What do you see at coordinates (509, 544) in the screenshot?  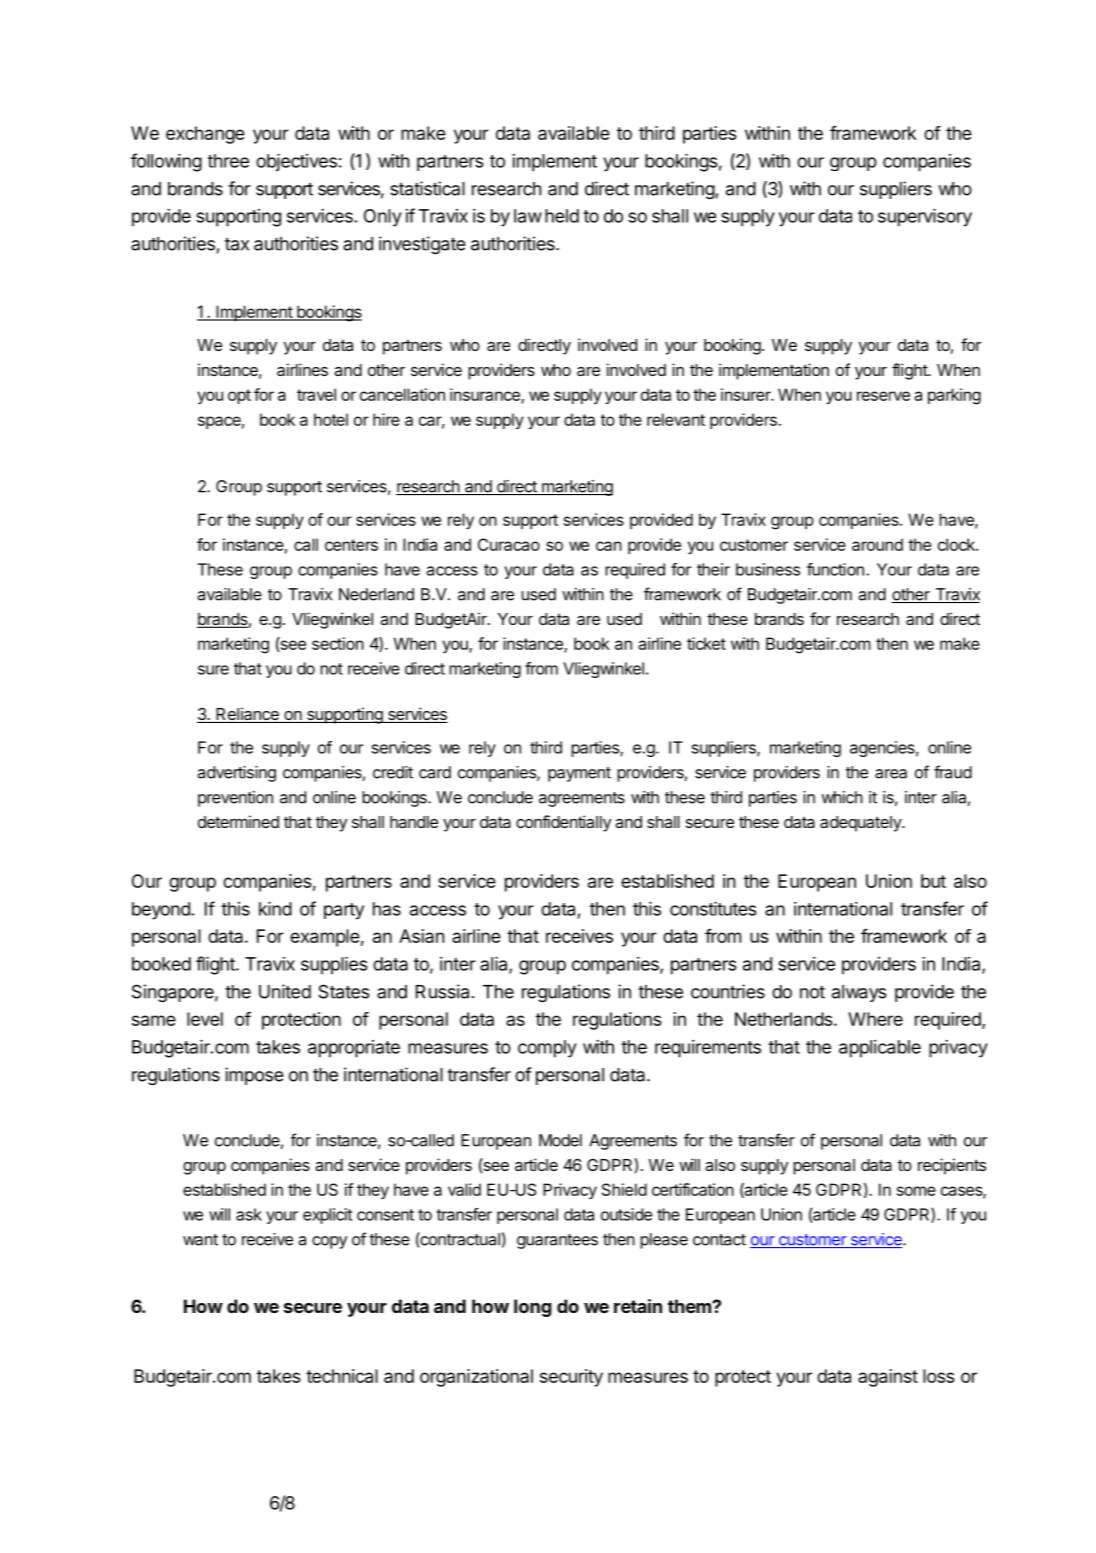 I see `Curacao` at bounding box center [509, 544].
